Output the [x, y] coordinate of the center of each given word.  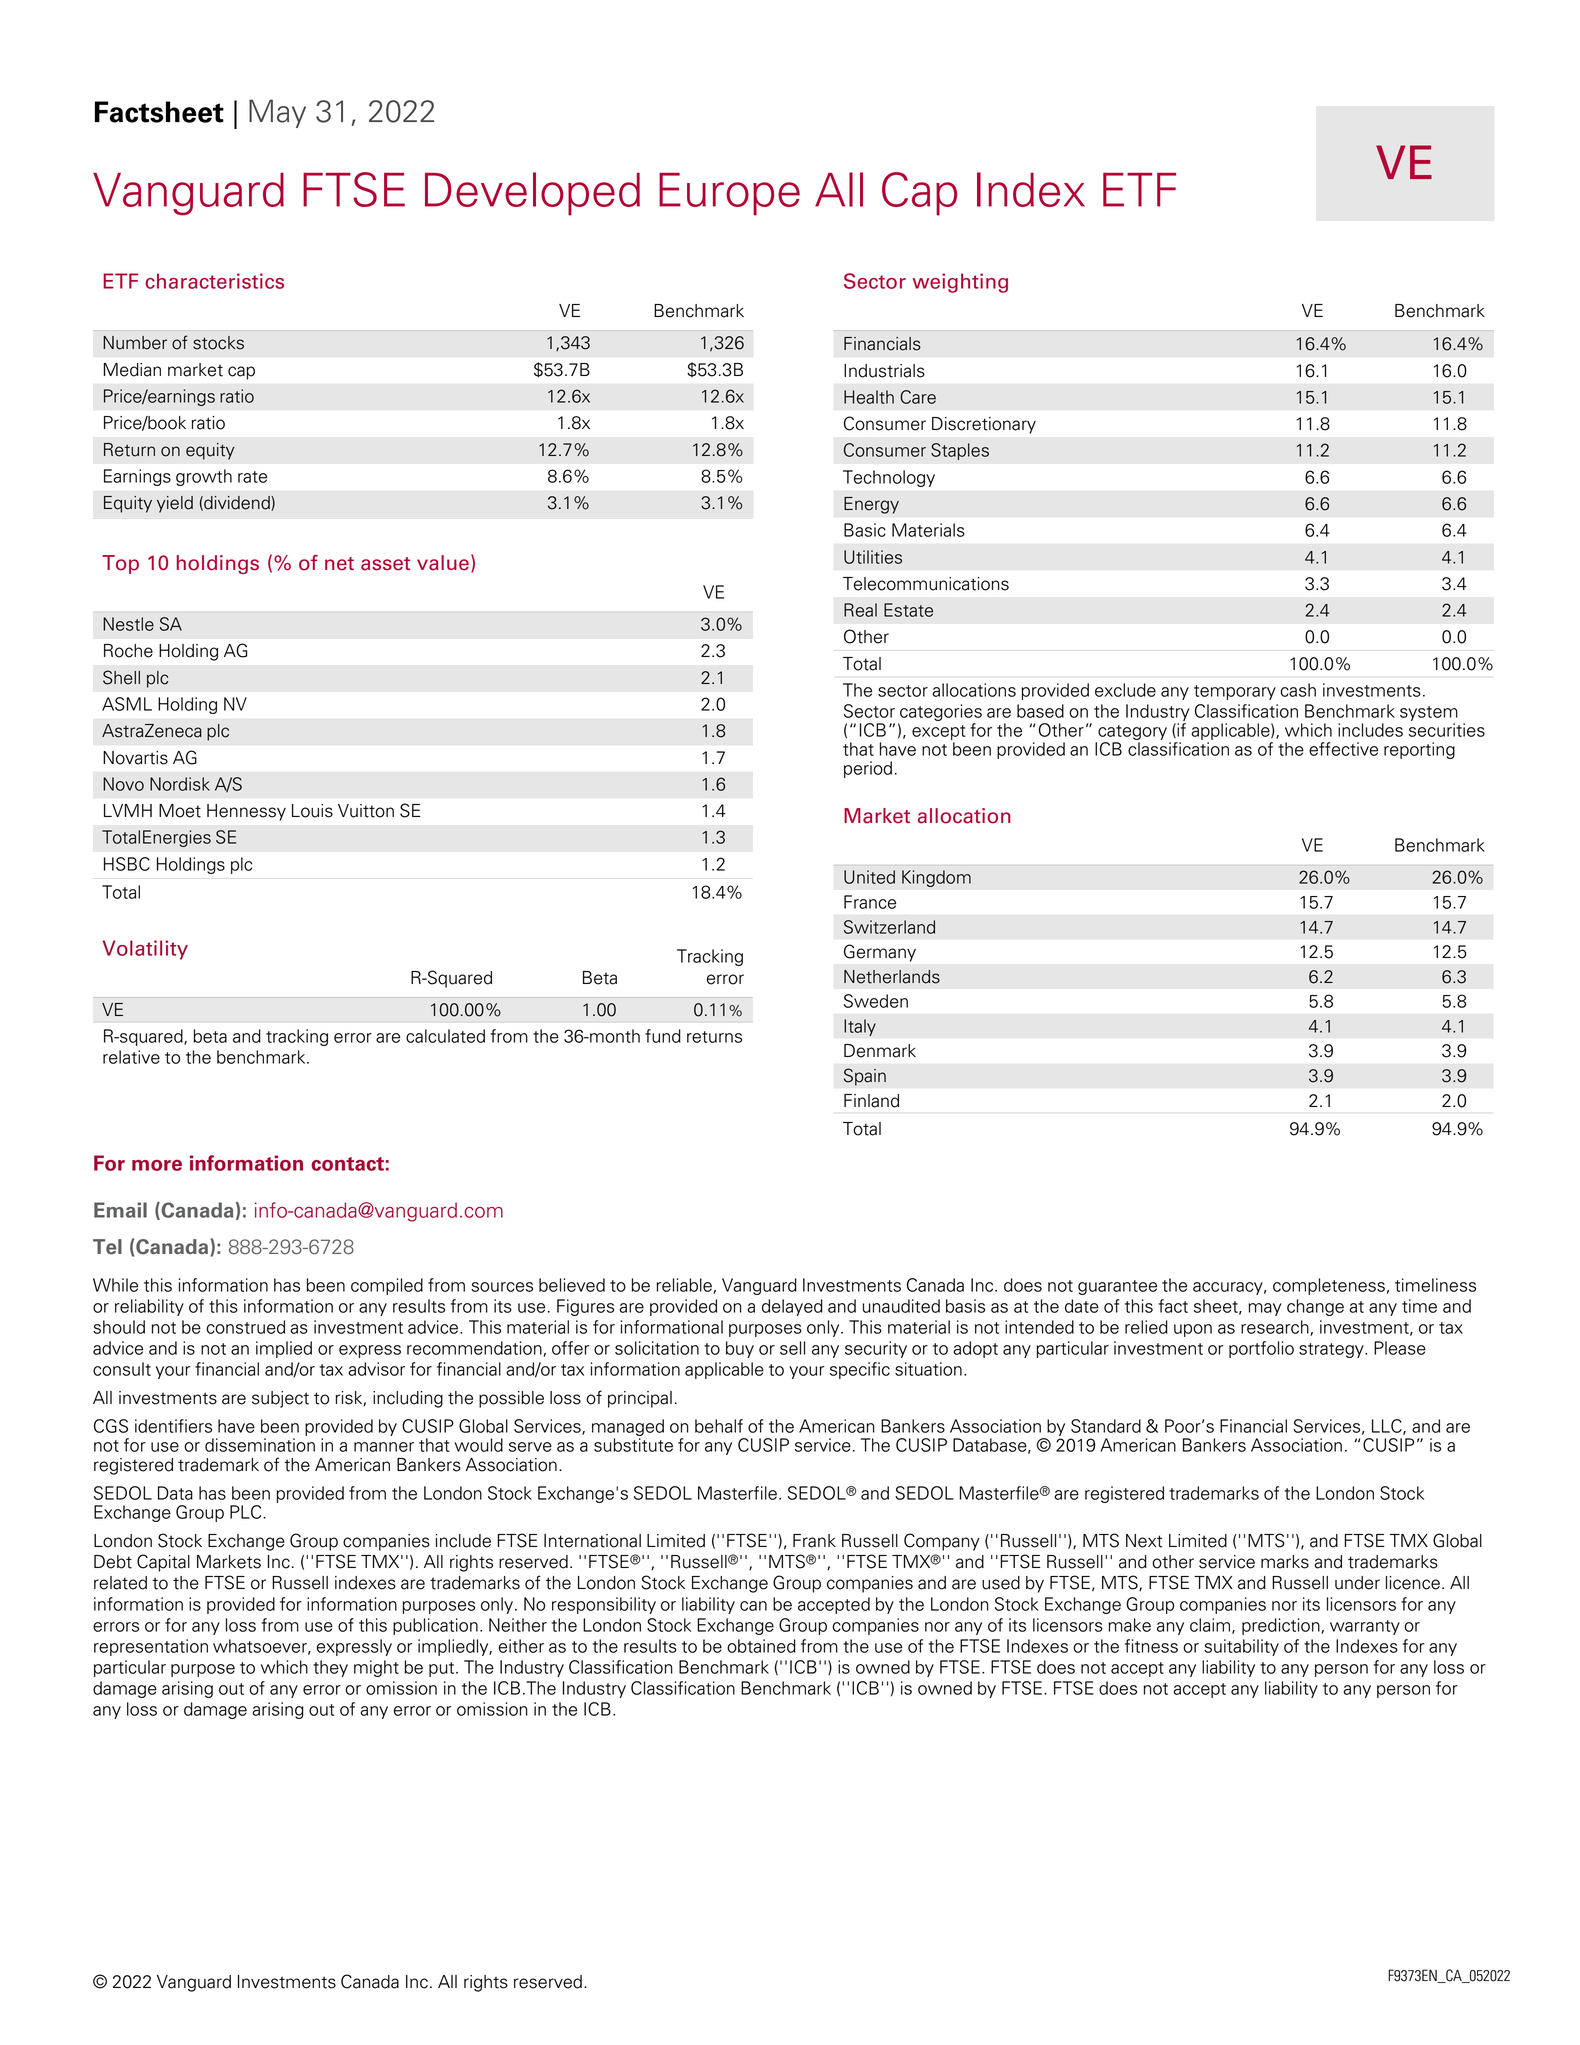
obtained [761, 1646]
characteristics [215, 281]
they [330, 1668]
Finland [871, 1101]
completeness [1329, 1286]
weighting [960, 283]
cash [1298, 690]
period [868, 769]
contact [347, 1164]
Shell [121, 677]
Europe [729, 194]
